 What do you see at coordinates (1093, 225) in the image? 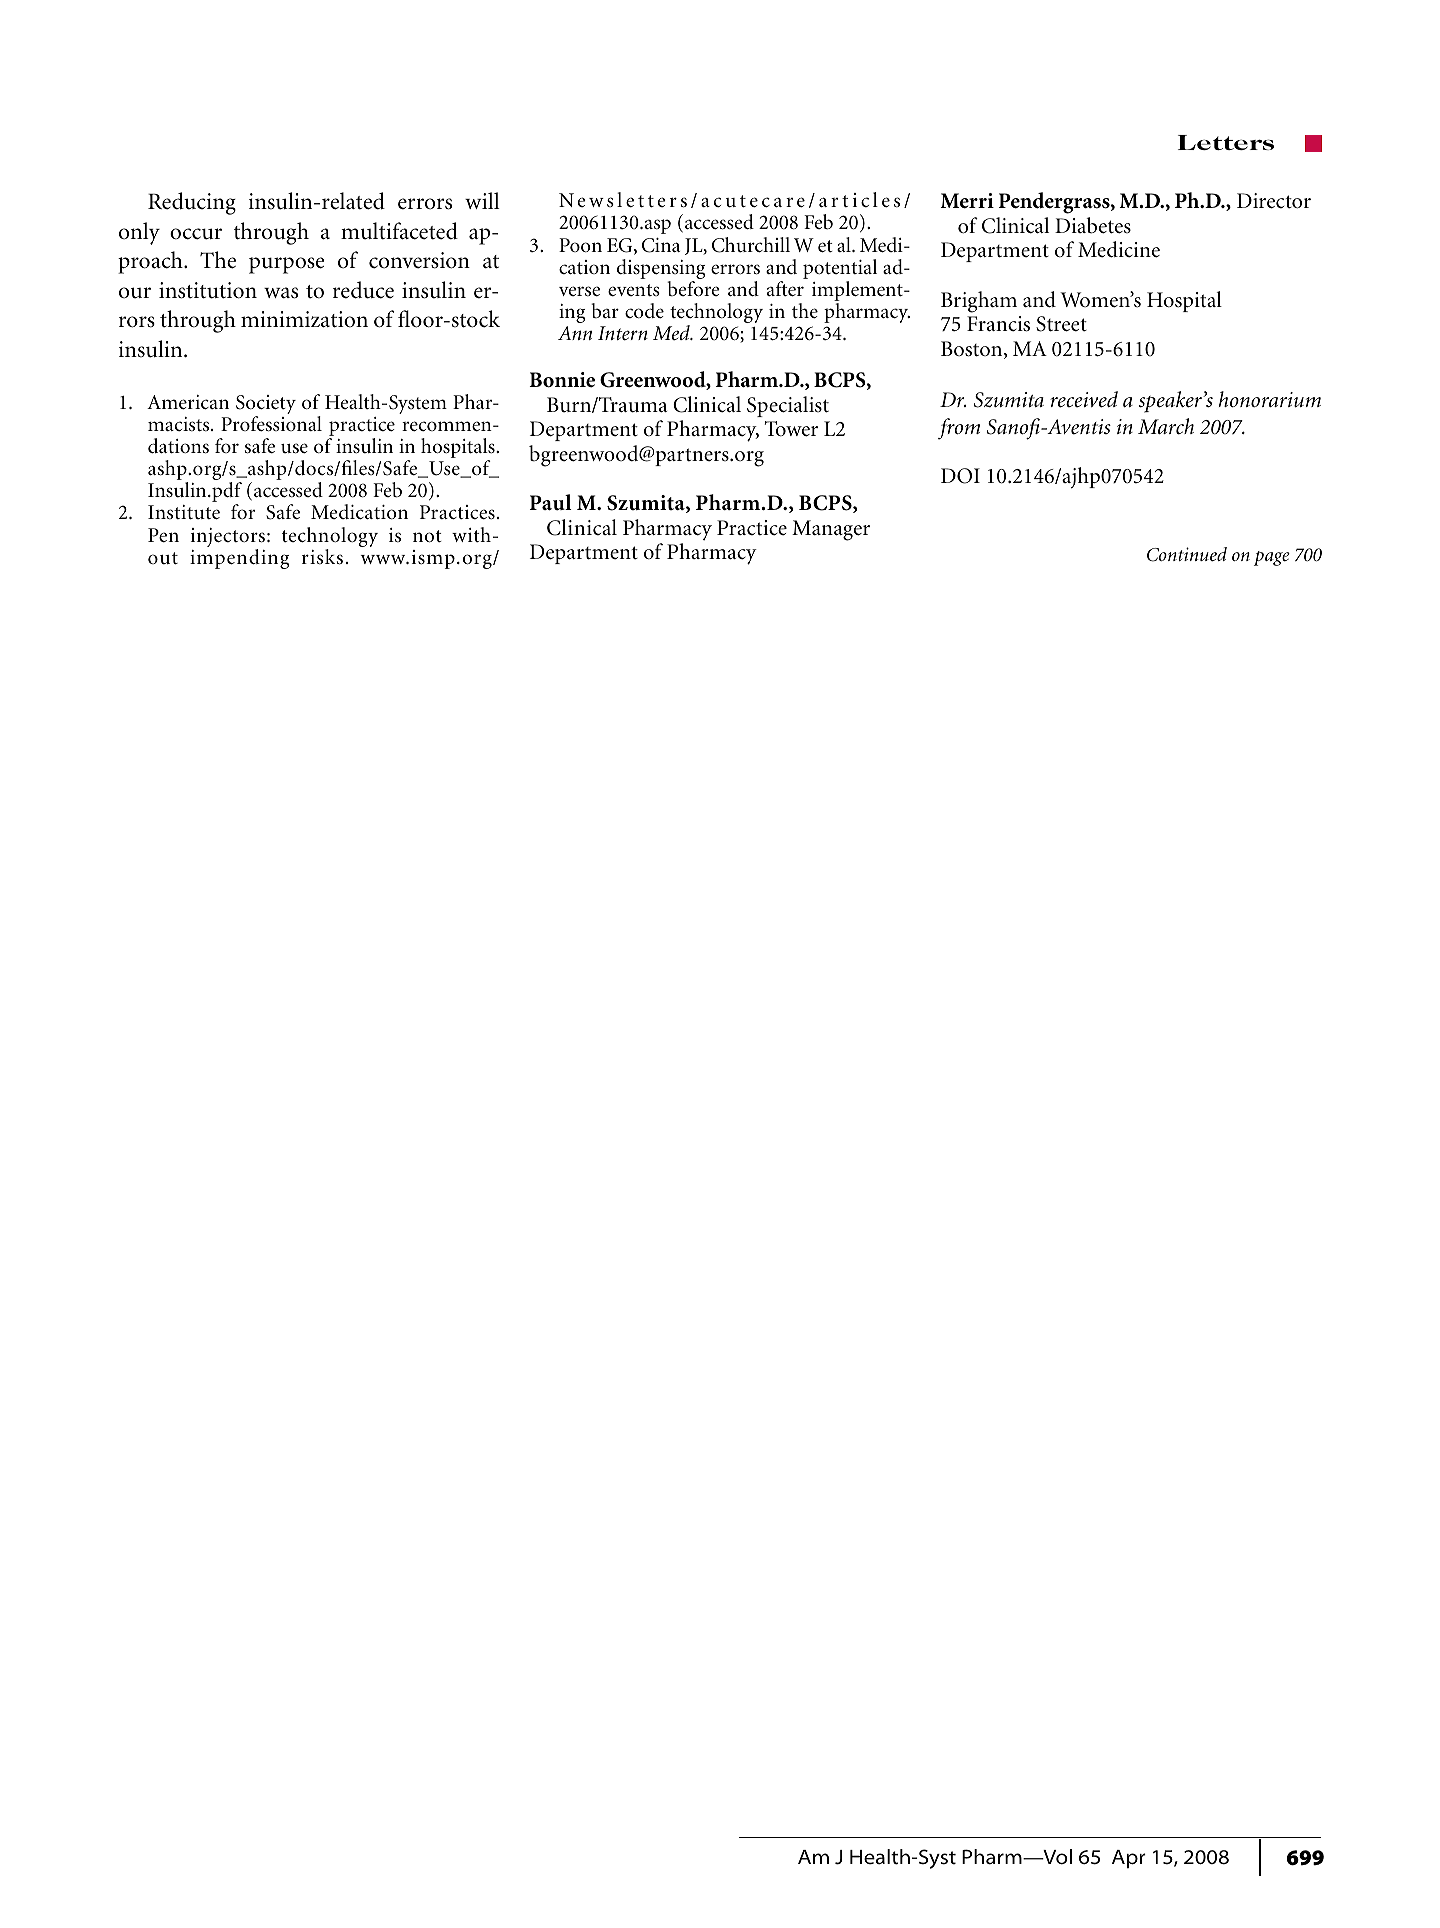
I see `Diabetes` at bounding box center [1093, 225].
